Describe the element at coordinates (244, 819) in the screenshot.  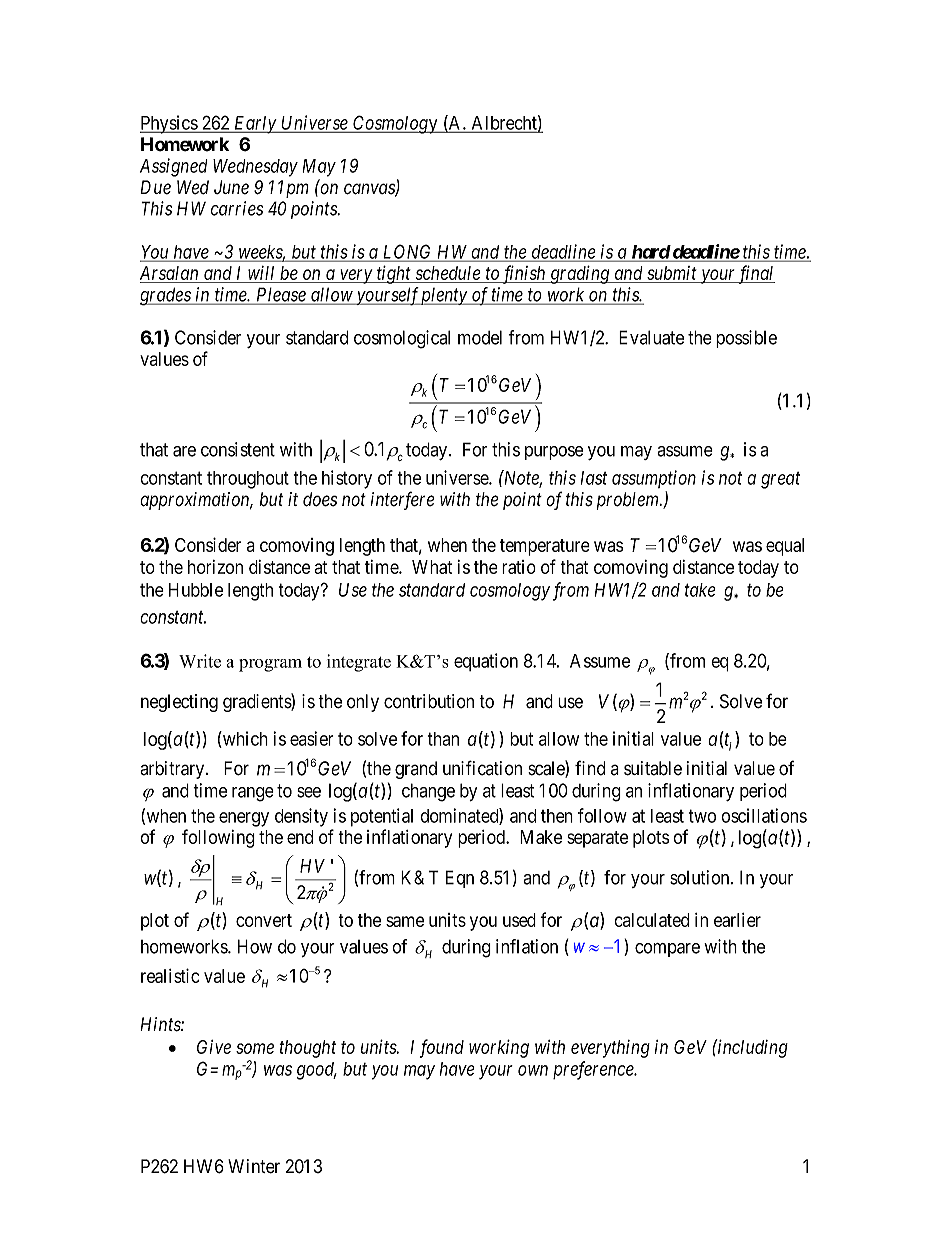
I see `energy` at that location.
